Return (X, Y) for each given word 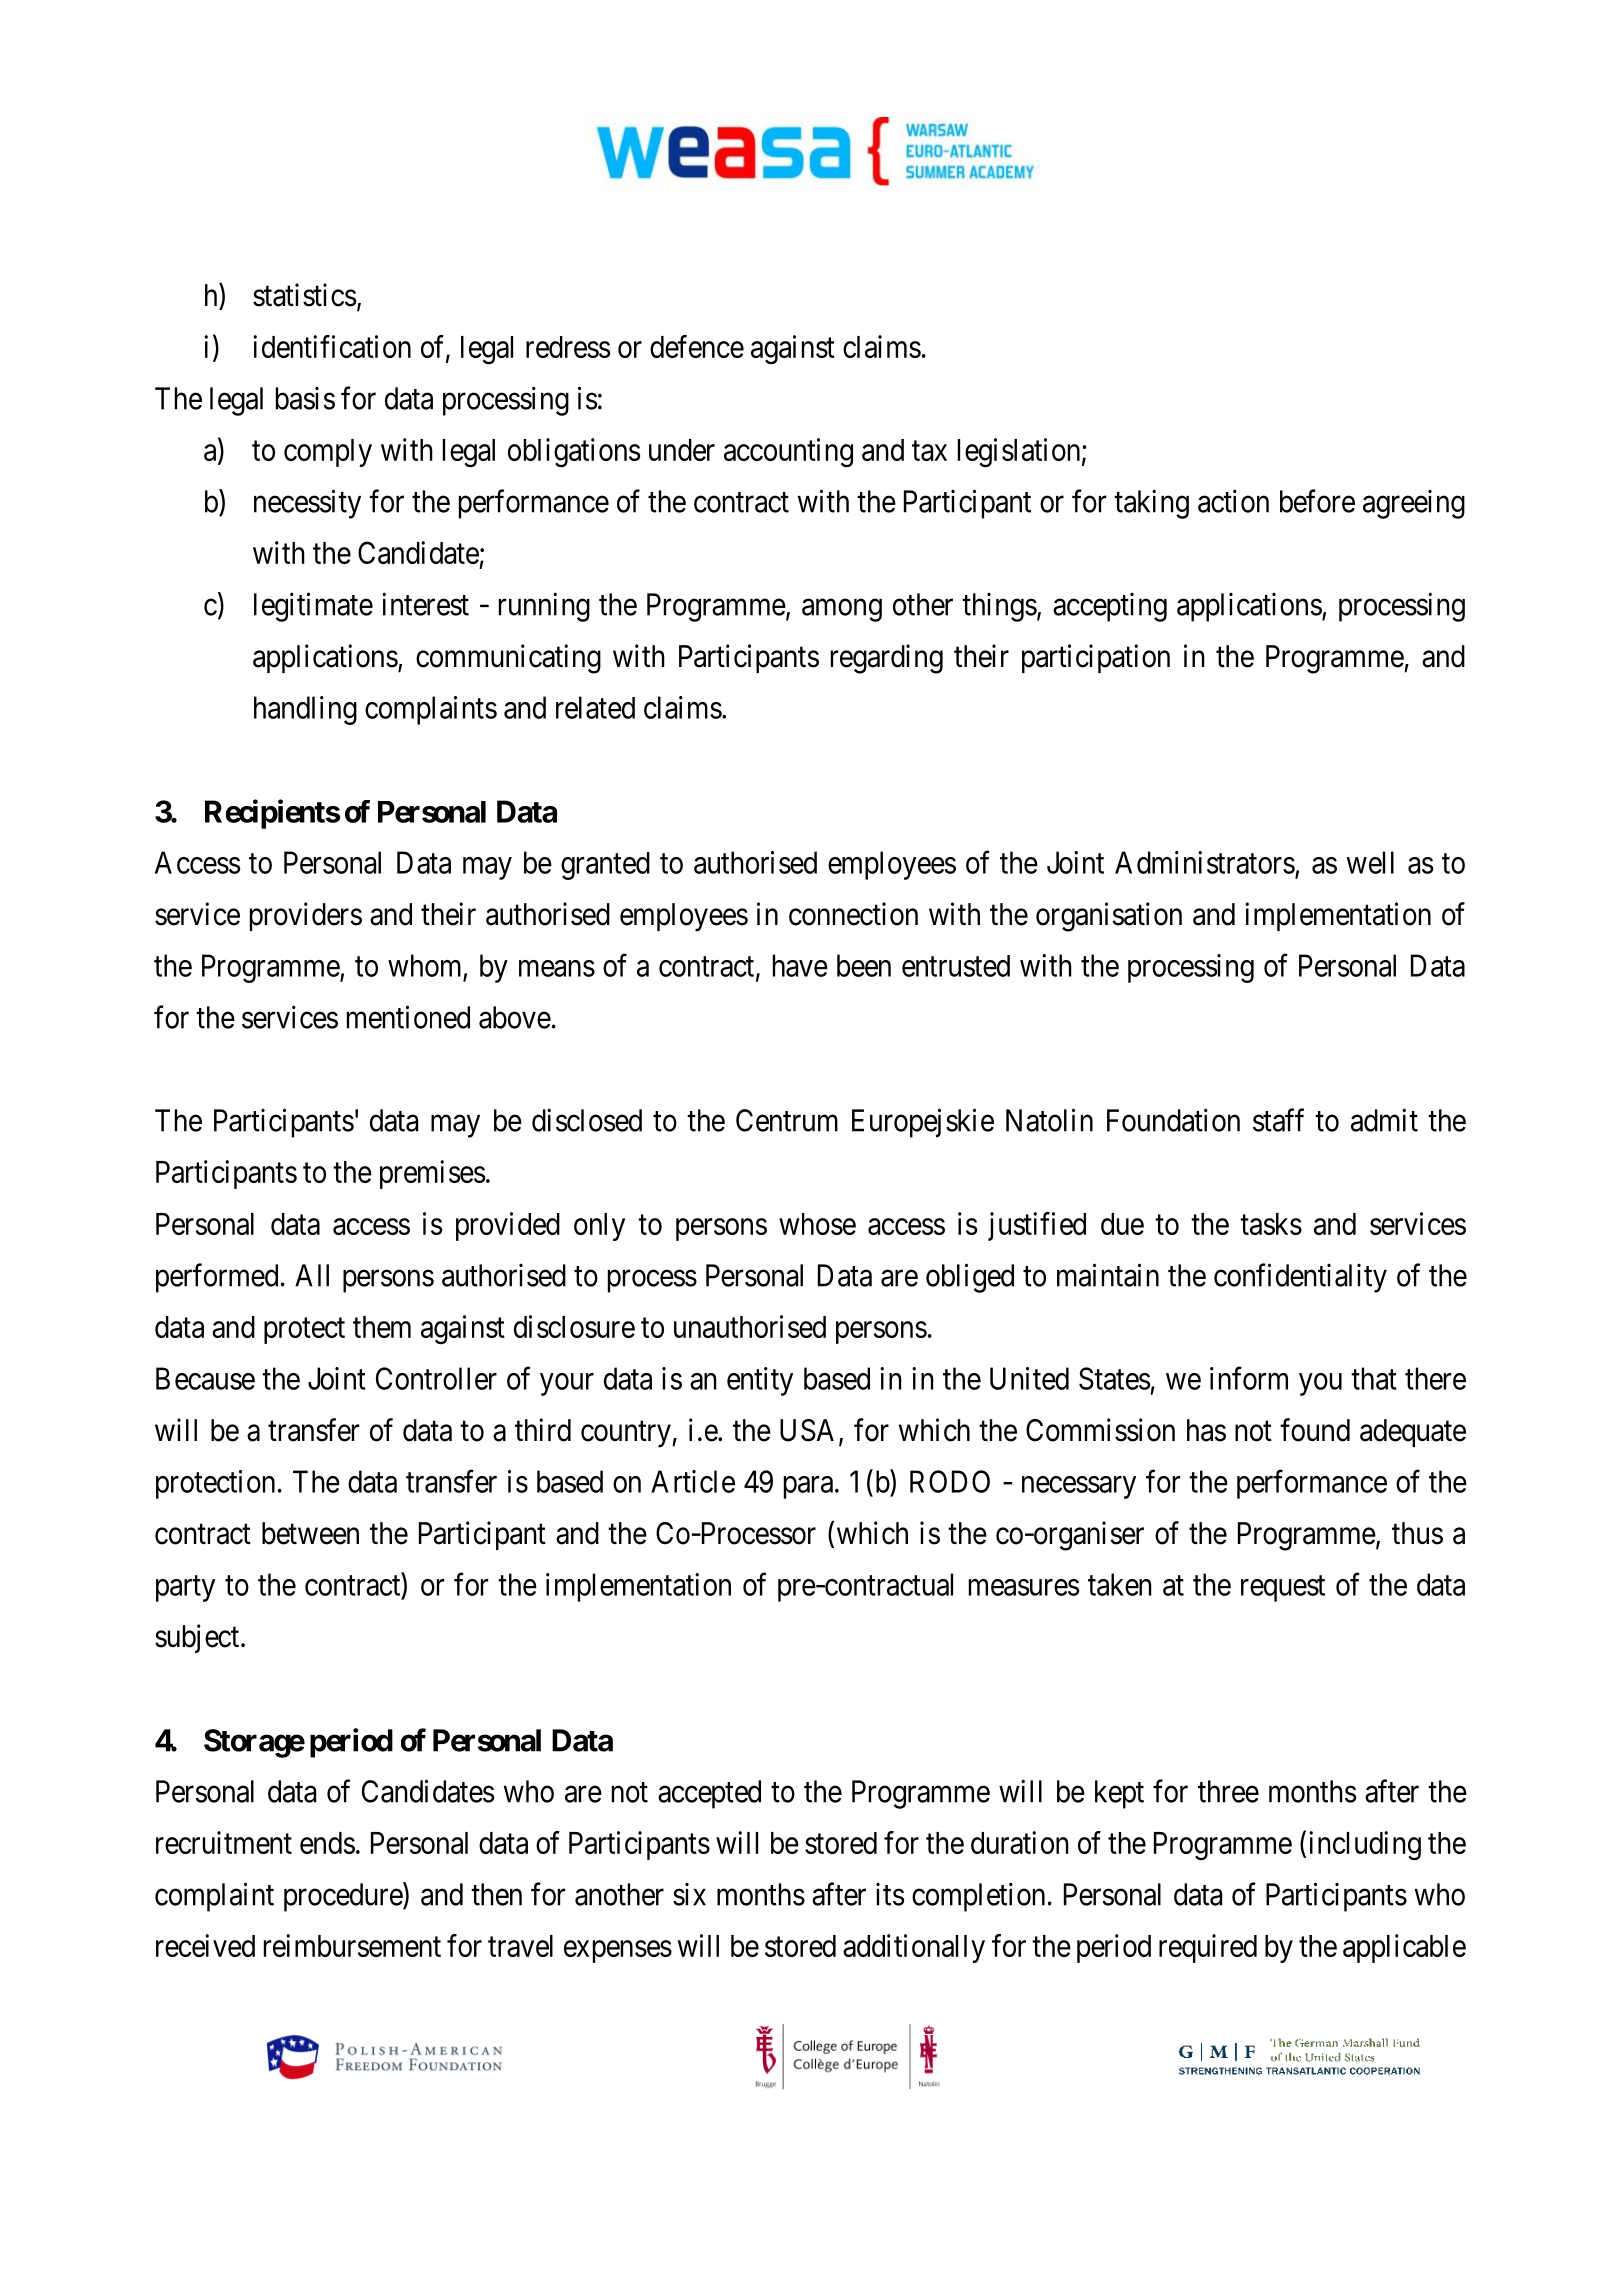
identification (332, 346)
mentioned (408, 1017)
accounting (788, 453)
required (1208, 1948)
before (1317, 501)
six (689, 1894)
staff (1278, 1120)
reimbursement (352, 1945)
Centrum (787, 1120)
